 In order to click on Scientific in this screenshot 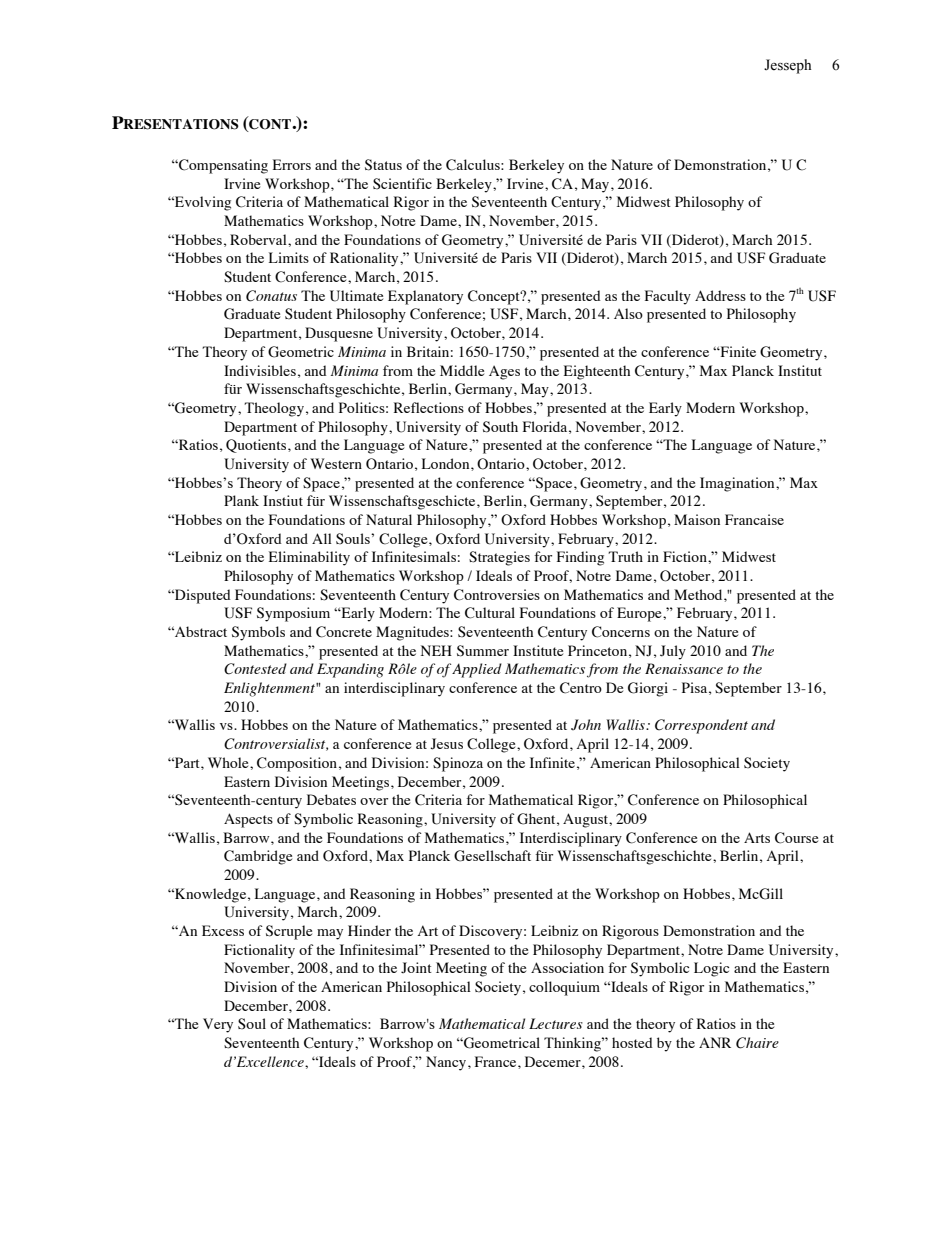, I will do `click(402, 184)`.
